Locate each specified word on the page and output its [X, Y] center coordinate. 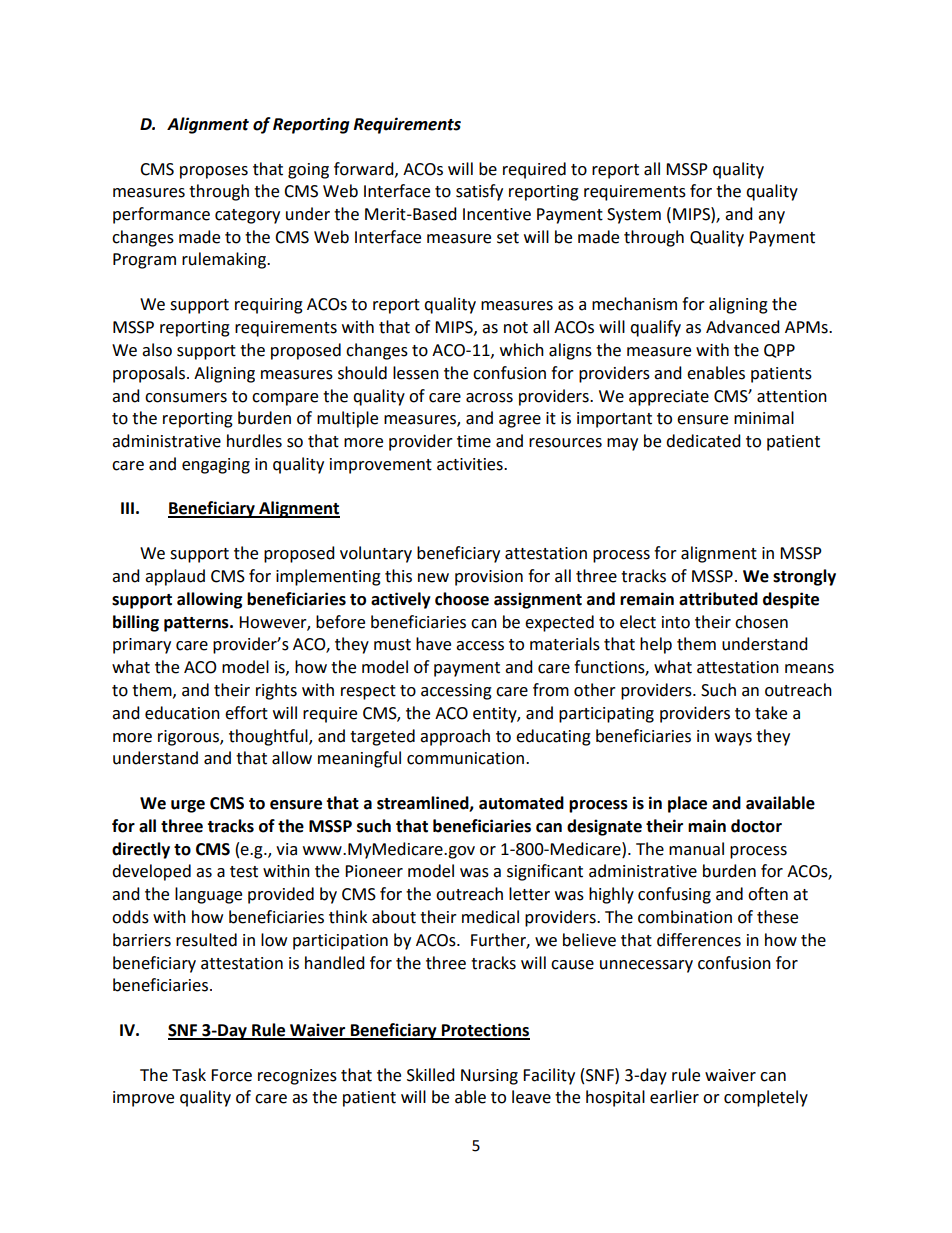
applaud [175, 577]
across [489, 398]
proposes [214, 172]
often [768, 894]
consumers [186, 398]
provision [489, 578]
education [182, 713]
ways [733, 739]
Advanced [743, 327]
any [771, 217]
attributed [718, 599]
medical [490, 917]
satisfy [479, 192]
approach [455, 737]
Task [189, 1075]
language [208, 895]
